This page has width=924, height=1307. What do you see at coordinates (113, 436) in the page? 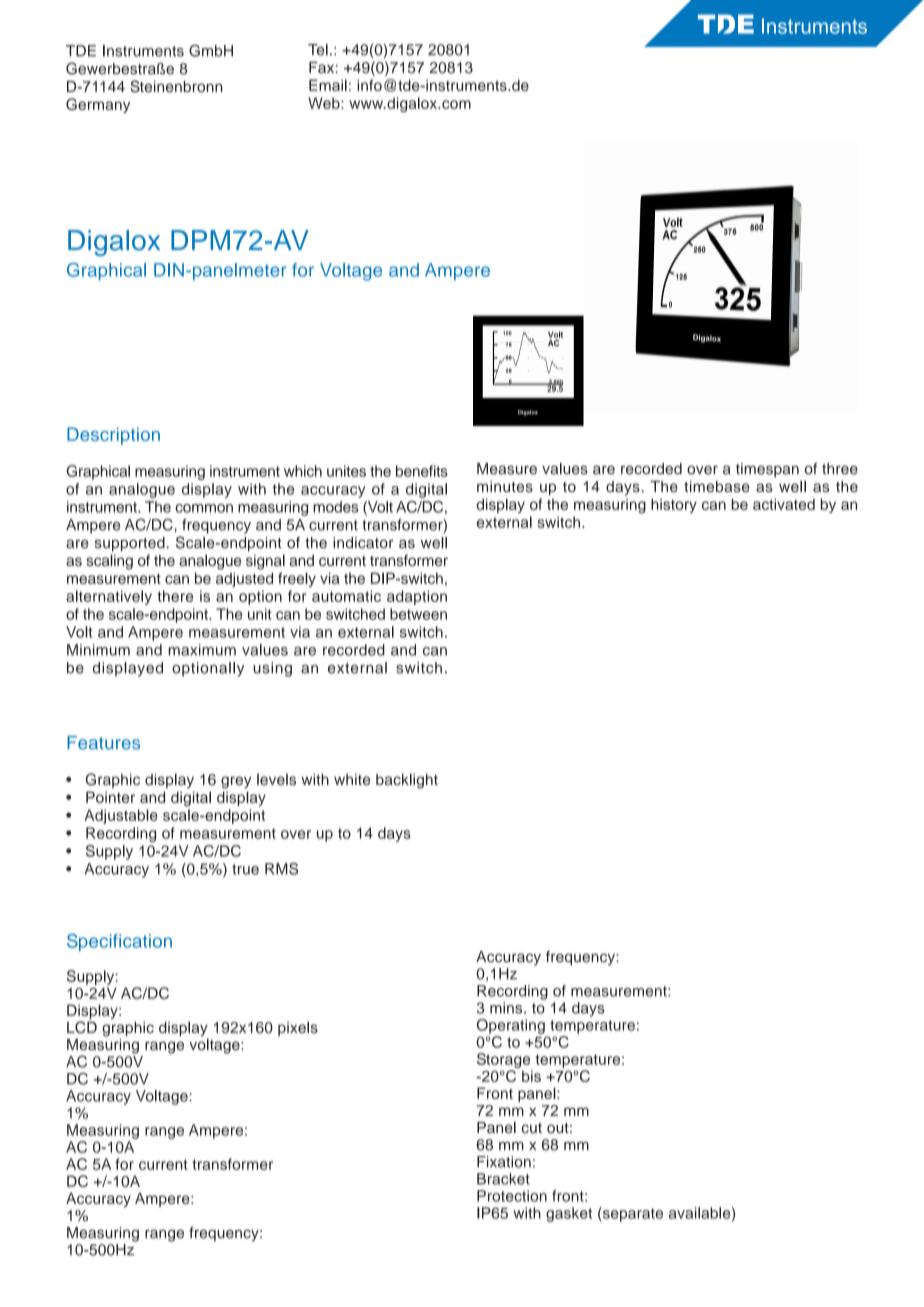
I see `Description` at bounding box center [113, 436].
